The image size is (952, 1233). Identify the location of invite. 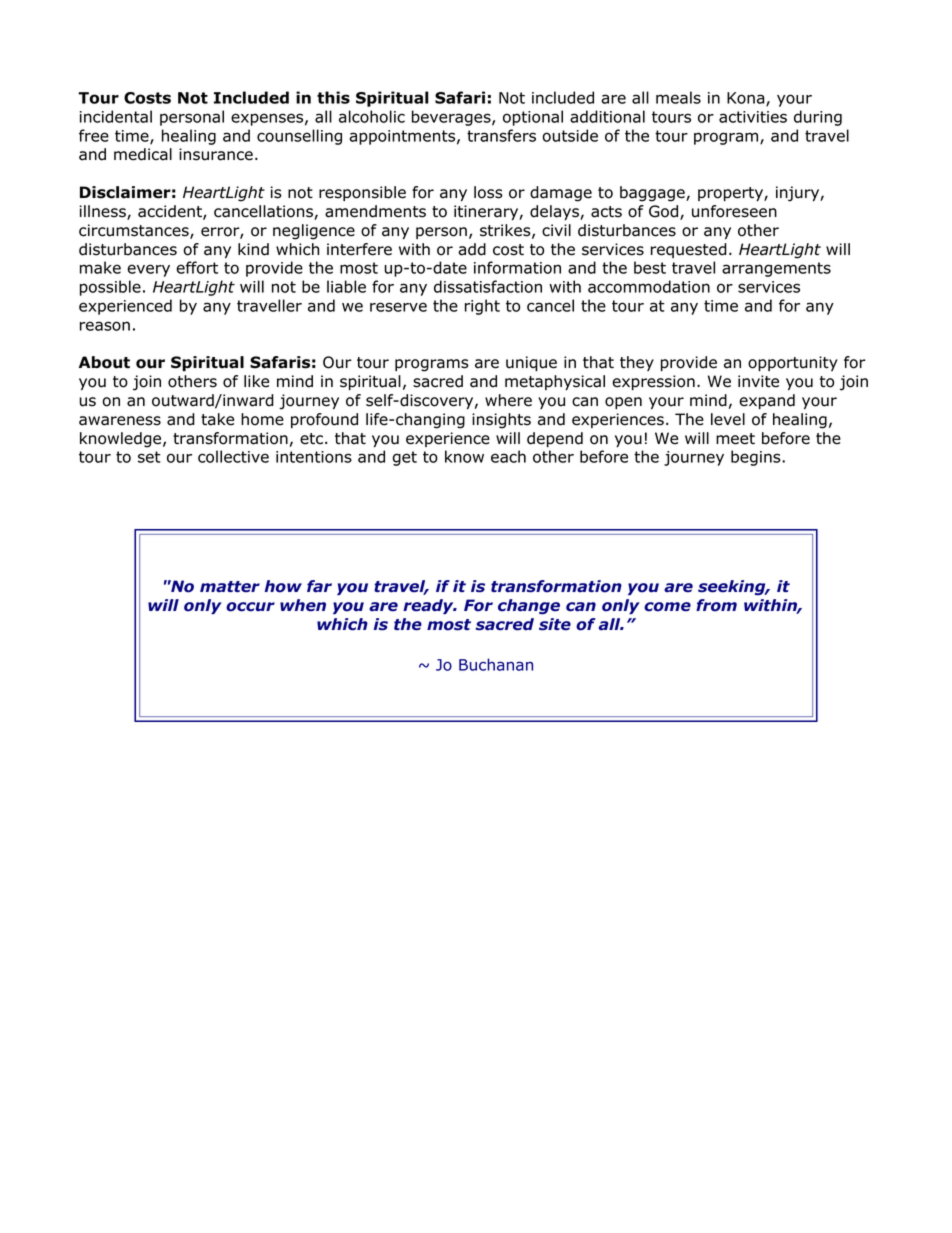
(758, 381).
